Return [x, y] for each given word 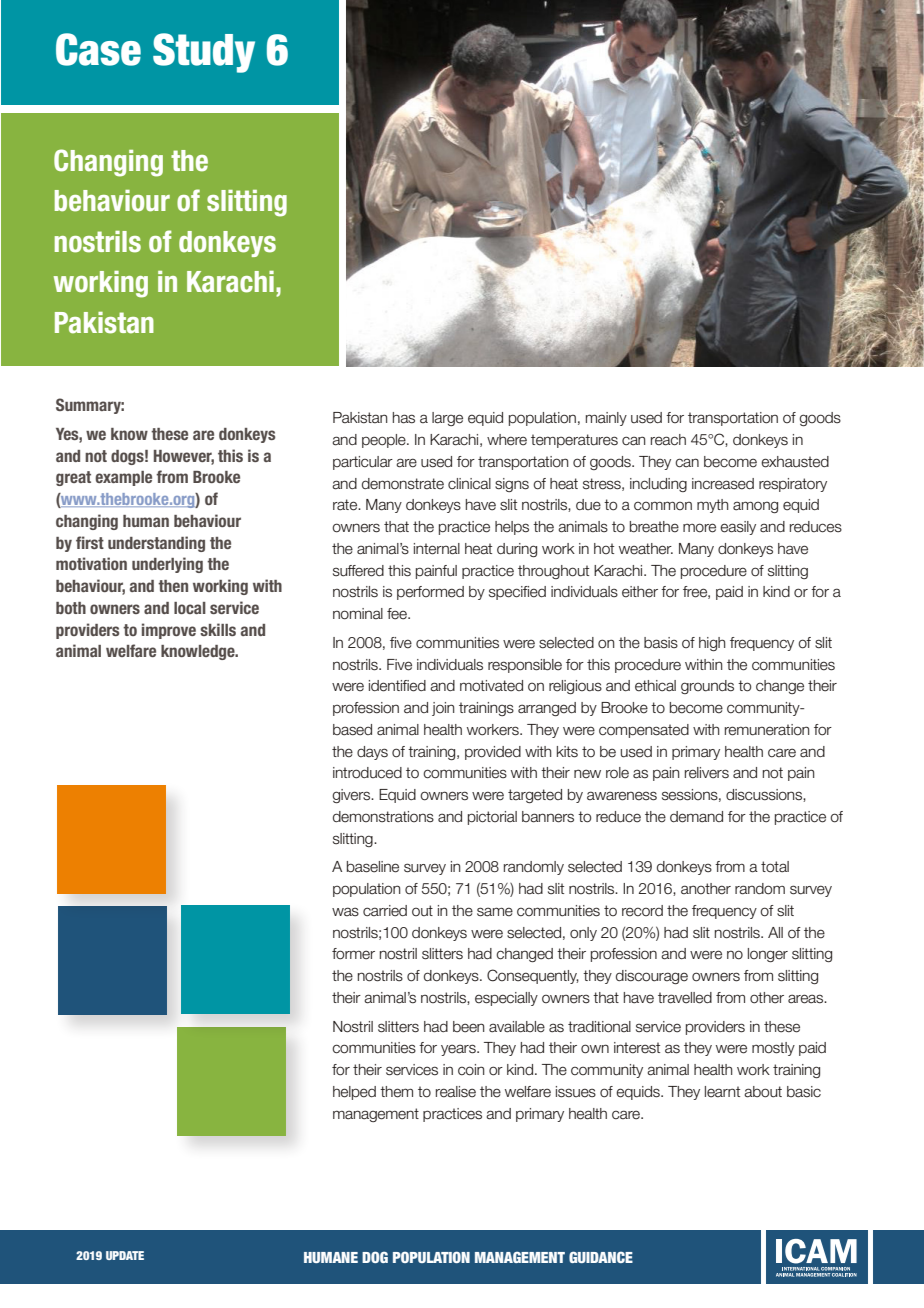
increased [723, 484]
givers [352, 796]
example [123, 478]
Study [204, 53]
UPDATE [125, 1255]
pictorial [492, 818]
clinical [469, 484]
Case [98, 49]
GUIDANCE [601, 1257]
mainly [606, 419]
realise [456, 1092]
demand [696, 817]
